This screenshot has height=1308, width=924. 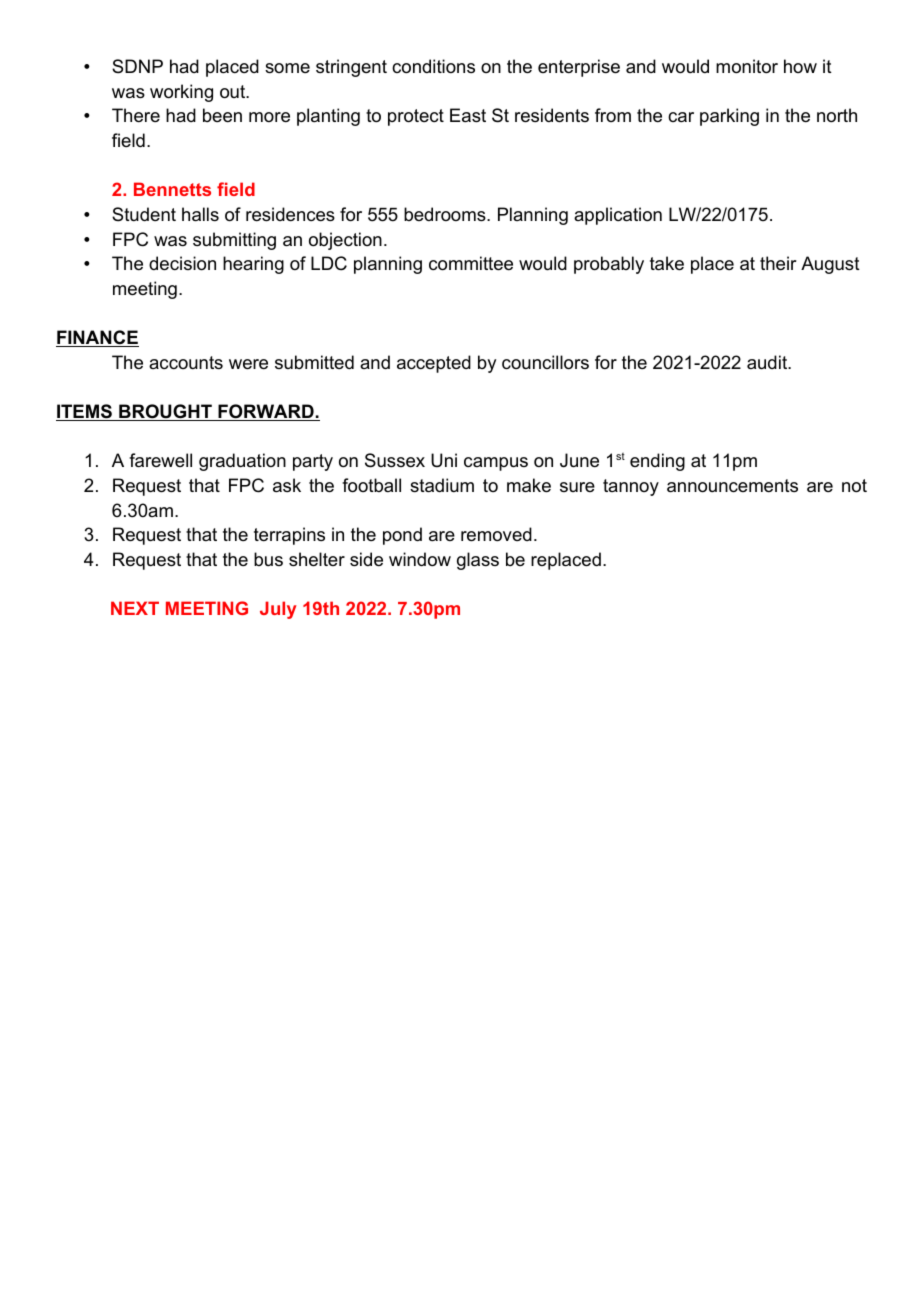 What do you see at coordinates (434, 364) in the screenshot?
I see `accepted` at bounding box center [434, 364].
